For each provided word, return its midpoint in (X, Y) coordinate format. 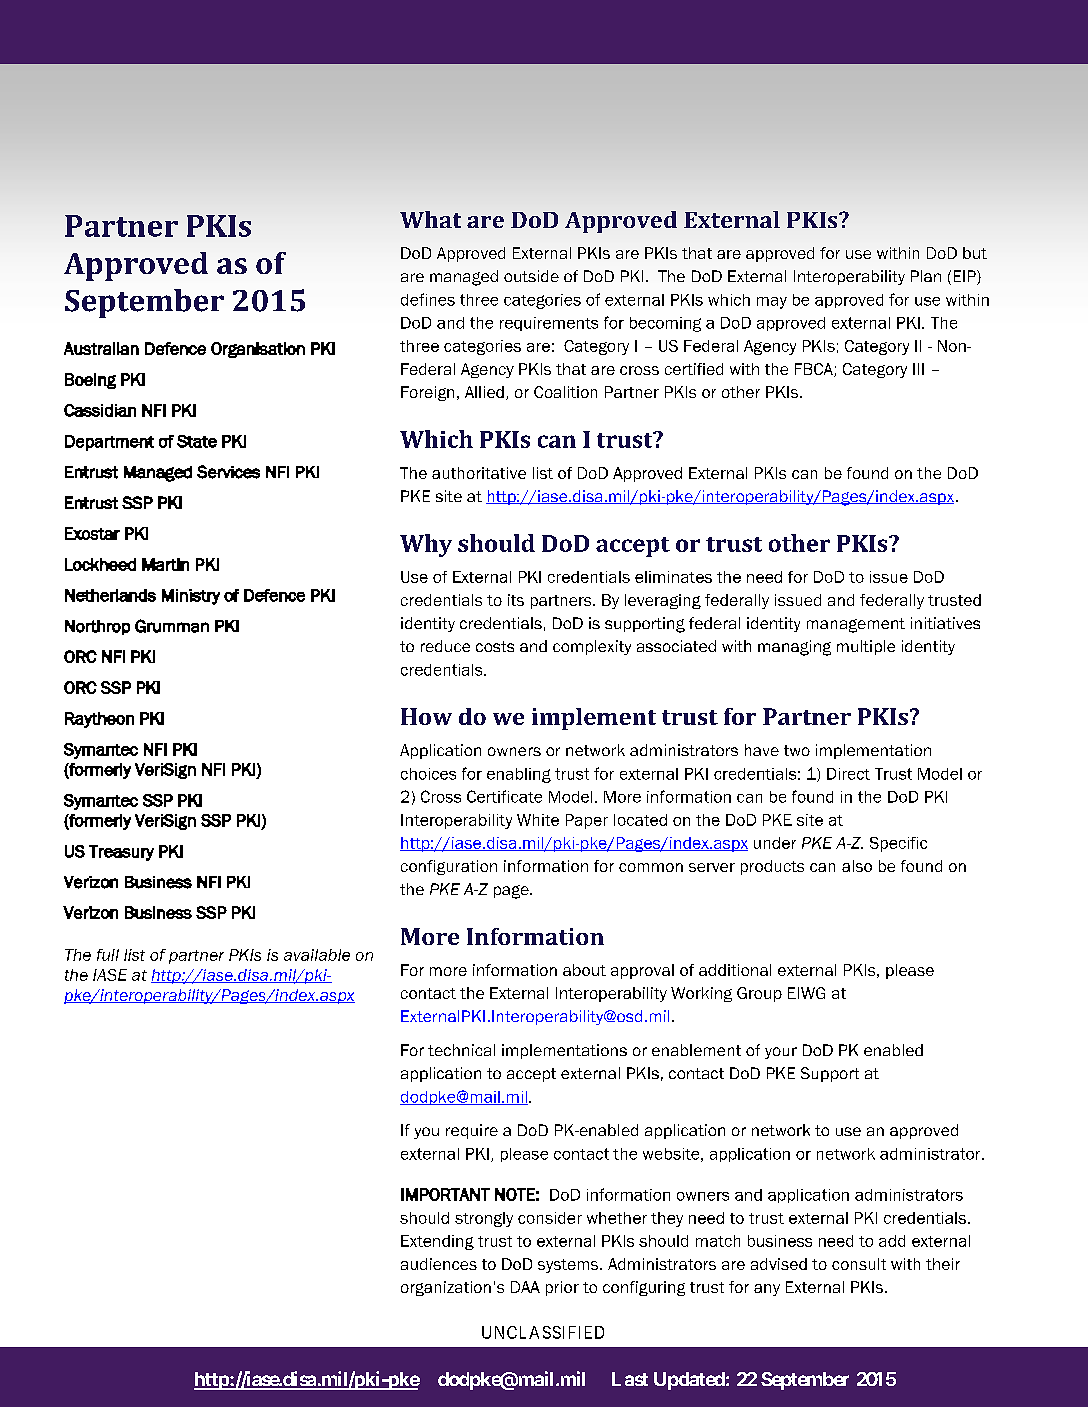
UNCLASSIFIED (543, 1332)
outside (531, 276)
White (538, 820)
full (108, 955)
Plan (926, 276)
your (781, 1053)
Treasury (121, 853)
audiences (439, 1264)
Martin (165, 564)
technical (461, 1050)
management (856, 625)
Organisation (258, 350)
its (516, 600)
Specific (898, 844)
